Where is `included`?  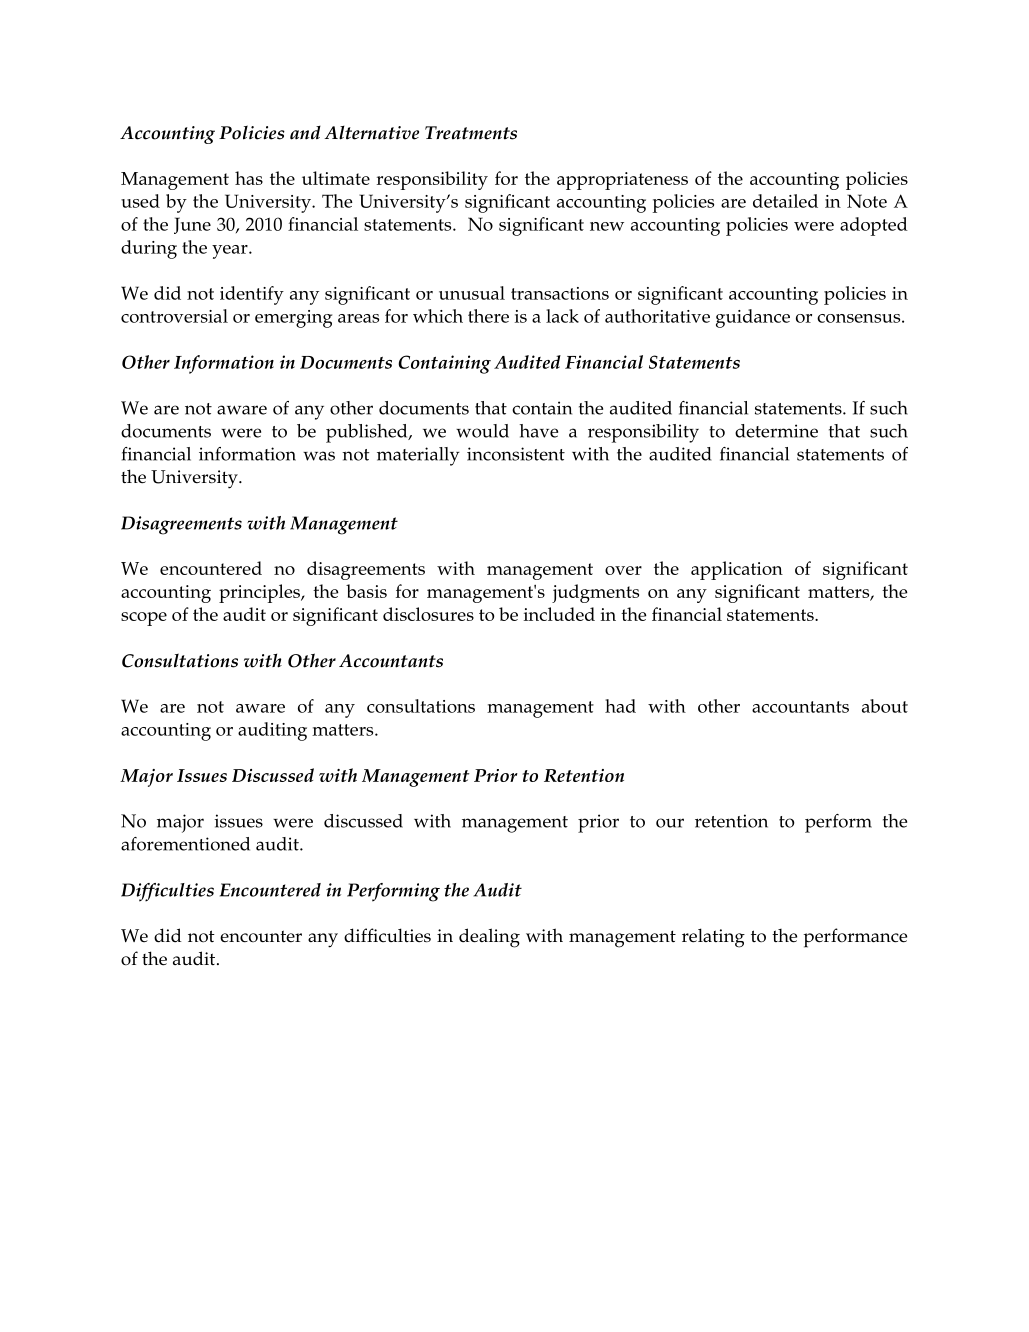 included is located at coordinates (559, 614).
